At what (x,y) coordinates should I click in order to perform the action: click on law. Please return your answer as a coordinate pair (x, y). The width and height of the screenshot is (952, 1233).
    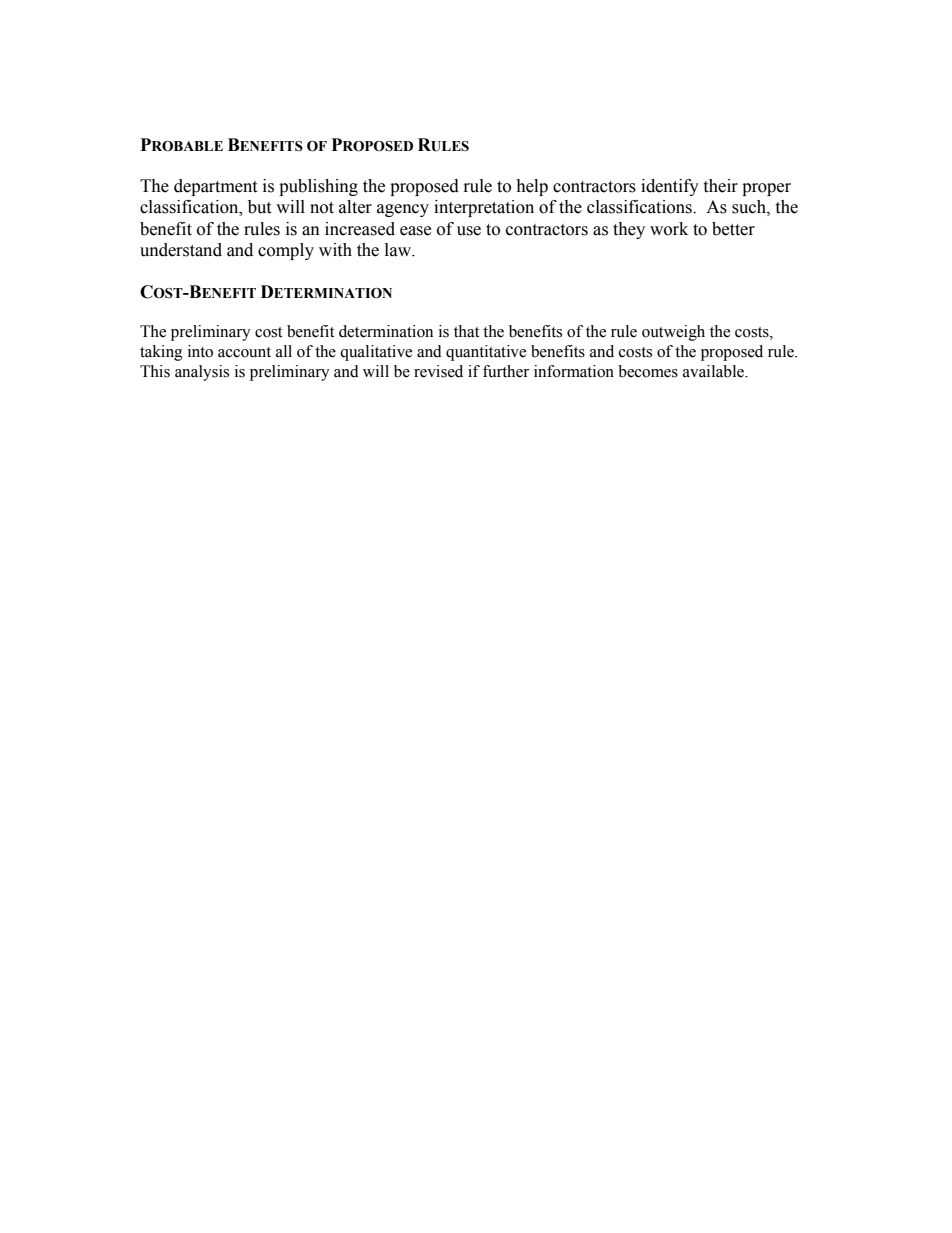
    Looking at the image, I should click on (399, 250).
